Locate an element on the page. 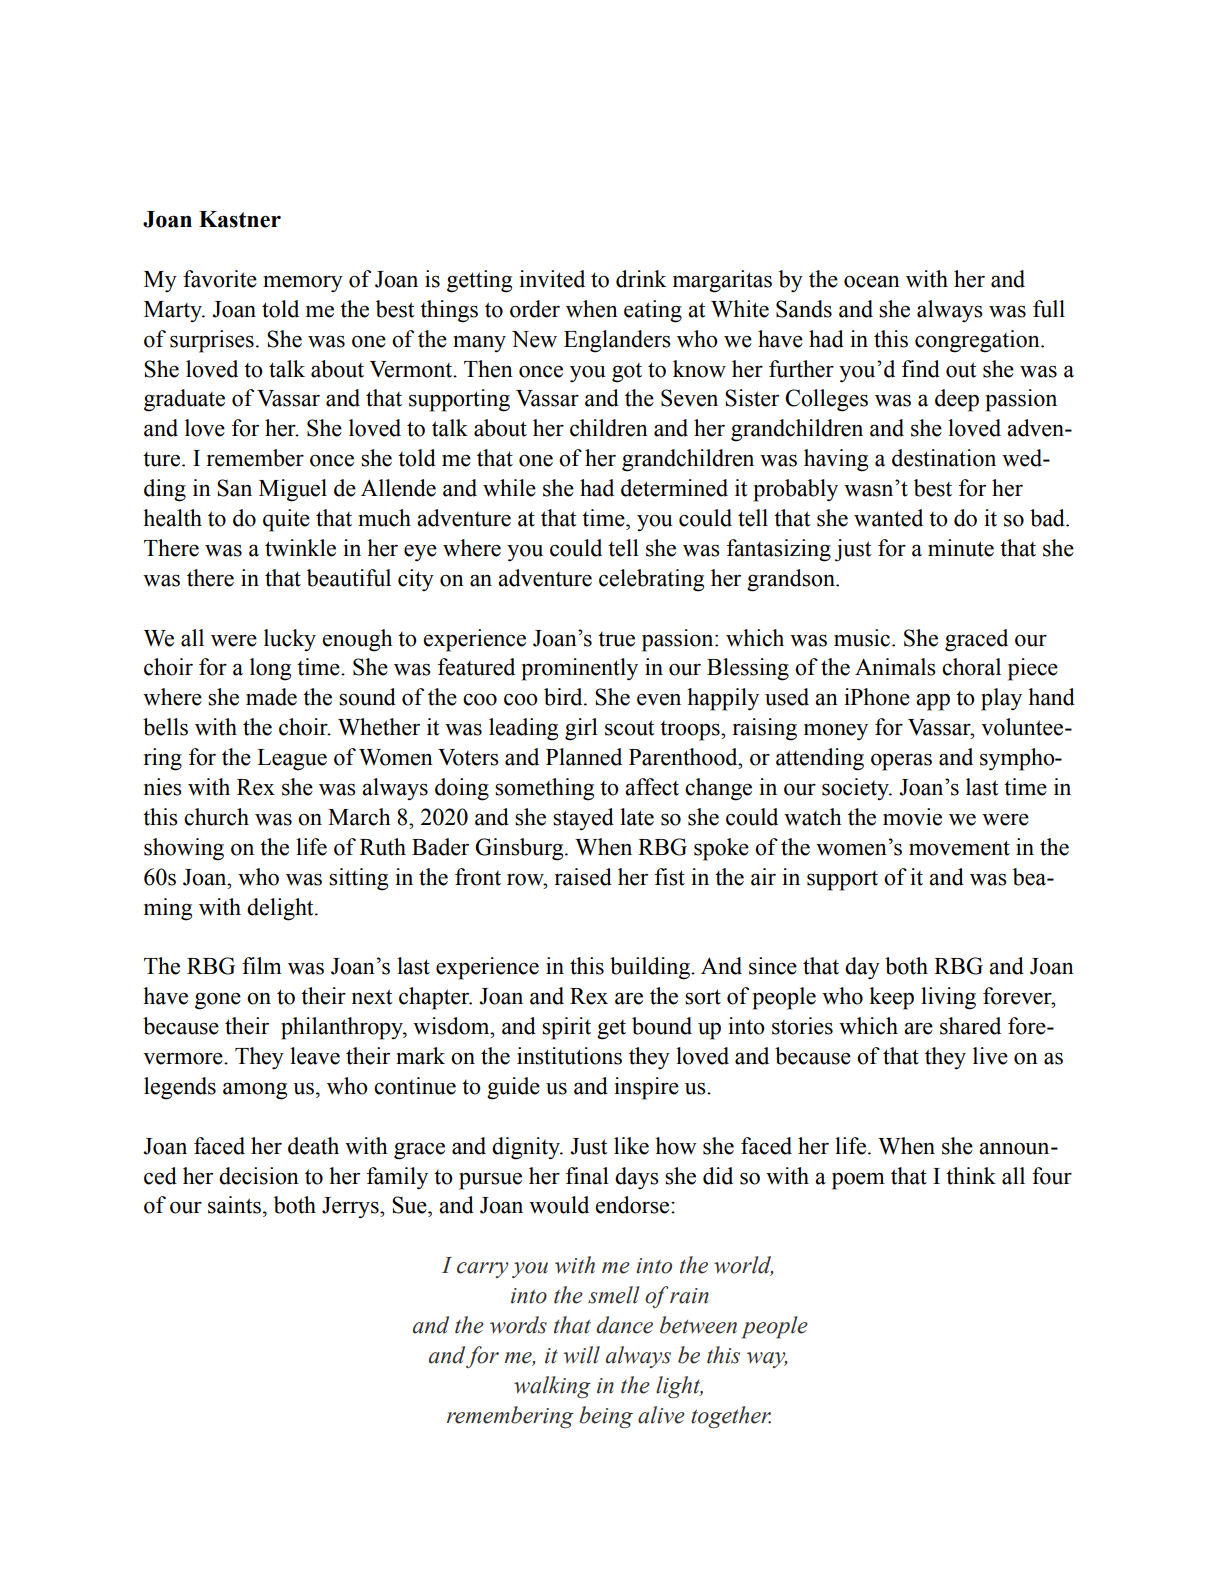 The width and height of the document is (1220, 1578). prominently is located at coordinates (579, 669).
